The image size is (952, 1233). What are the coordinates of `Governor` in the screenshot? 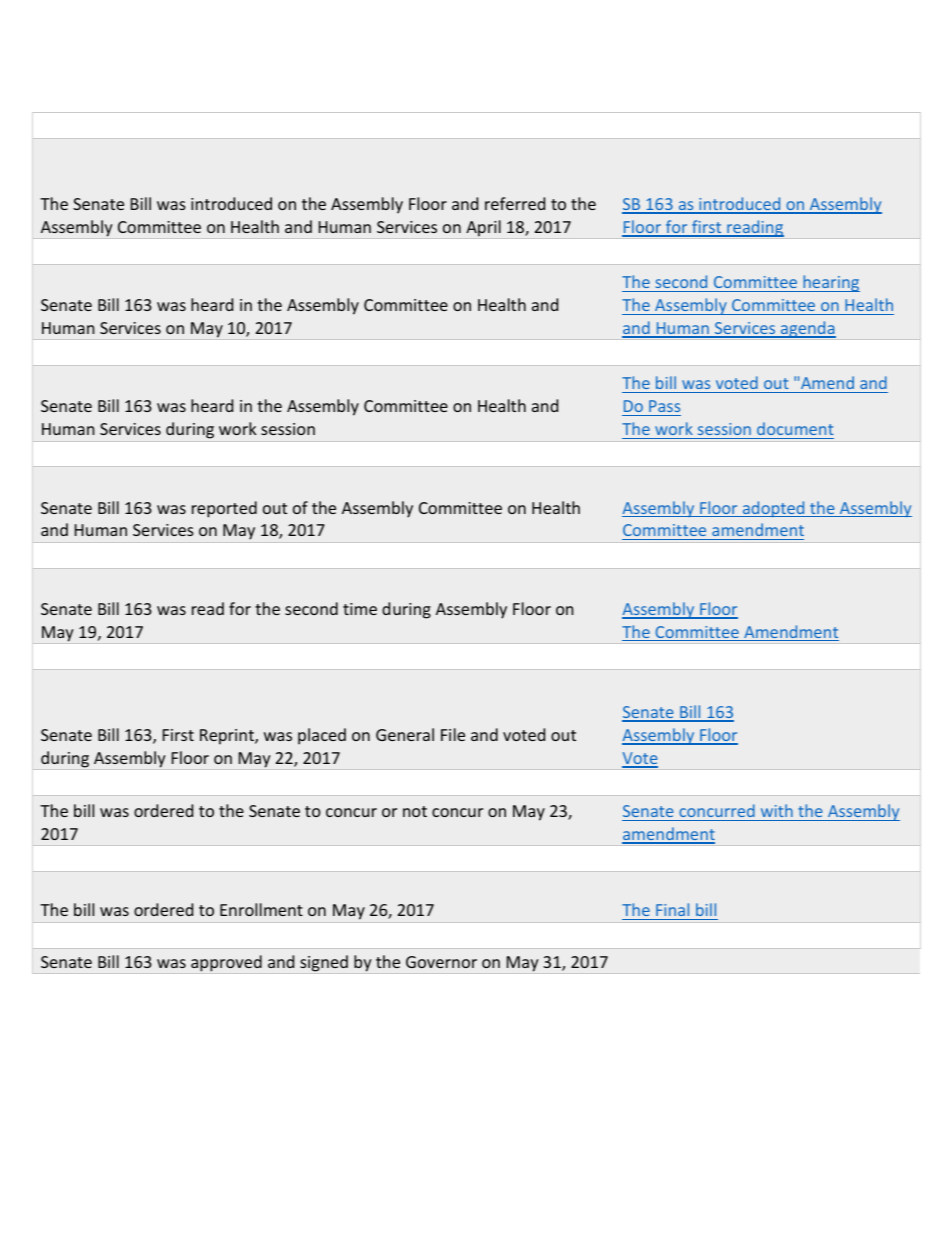 It's located at (441, 962).
